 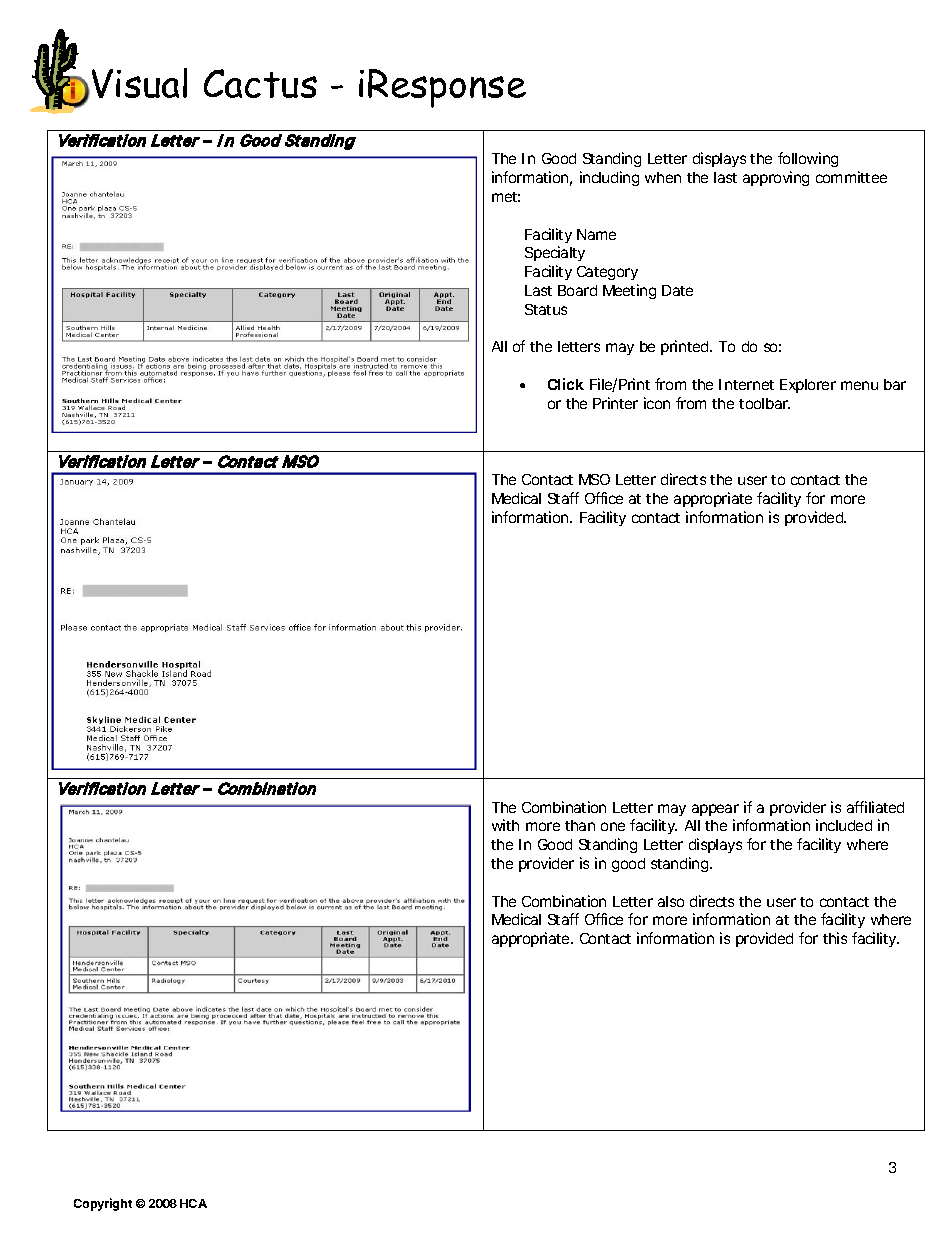 I want to click on Visual, so click(x=139, y=83).
